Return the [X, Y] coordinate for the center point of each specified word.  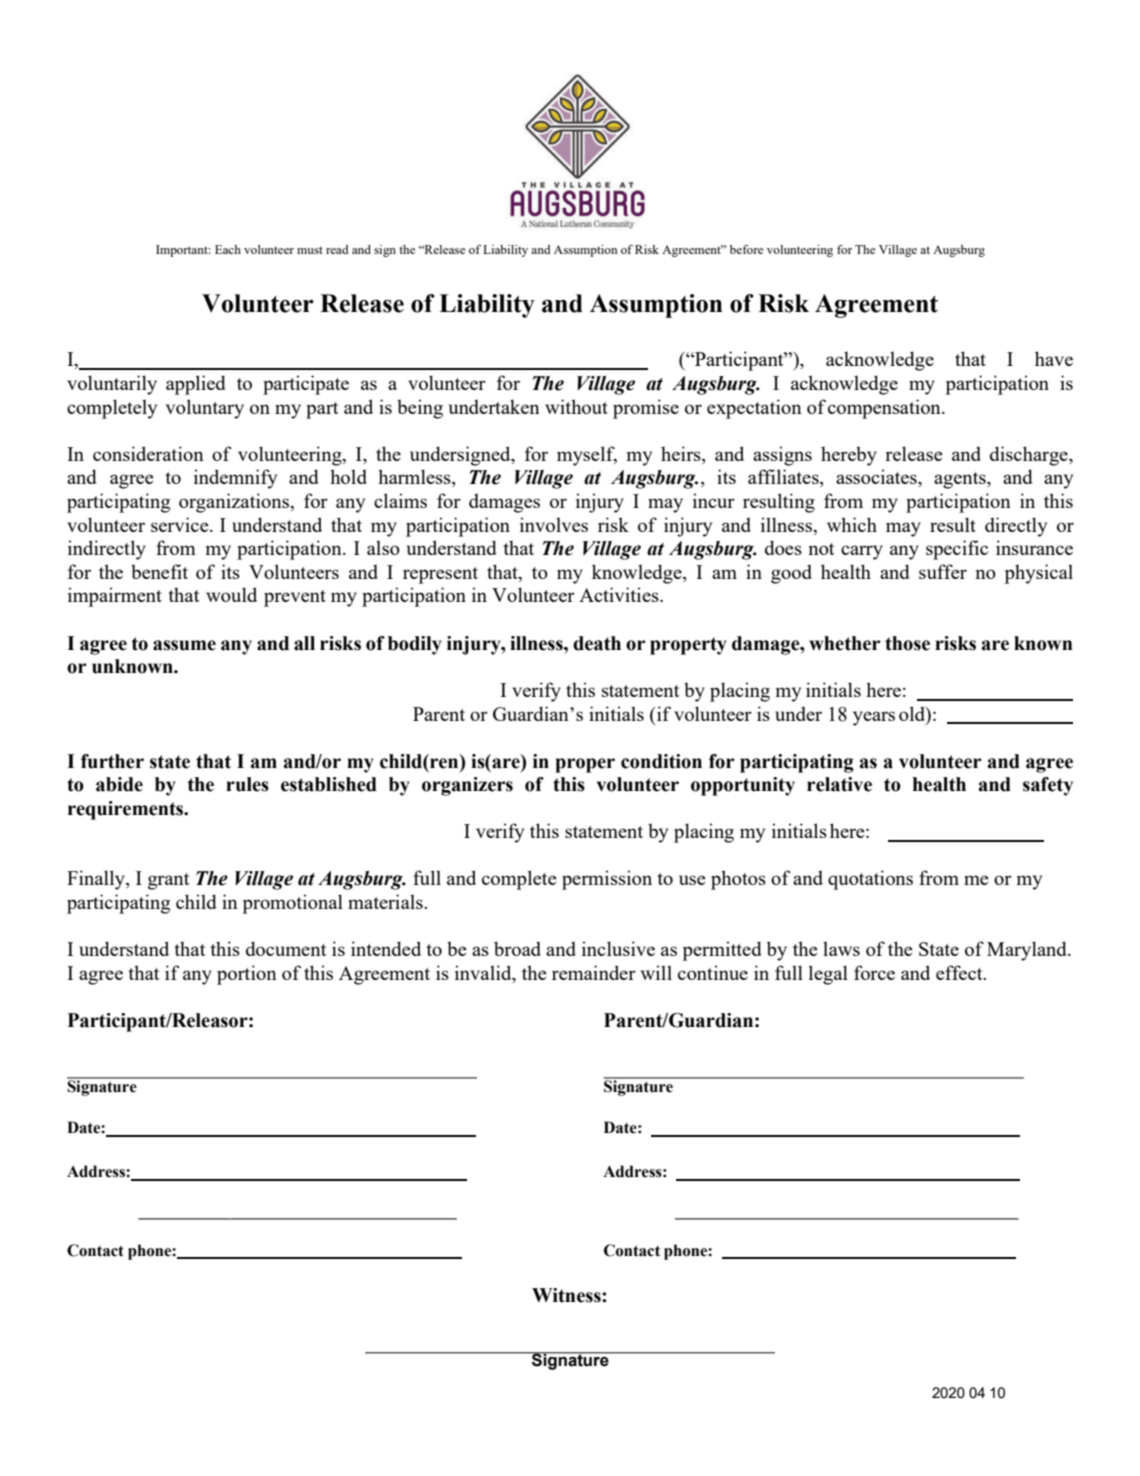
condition [661, 761]
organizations [235, 503]
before [746, 249]
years [874, 718]
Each [228, 249]
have [1054, 358]
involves [554, 524]
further [112, 761]
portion [247, 975]
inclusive [618, 948]
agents [961, 480]
